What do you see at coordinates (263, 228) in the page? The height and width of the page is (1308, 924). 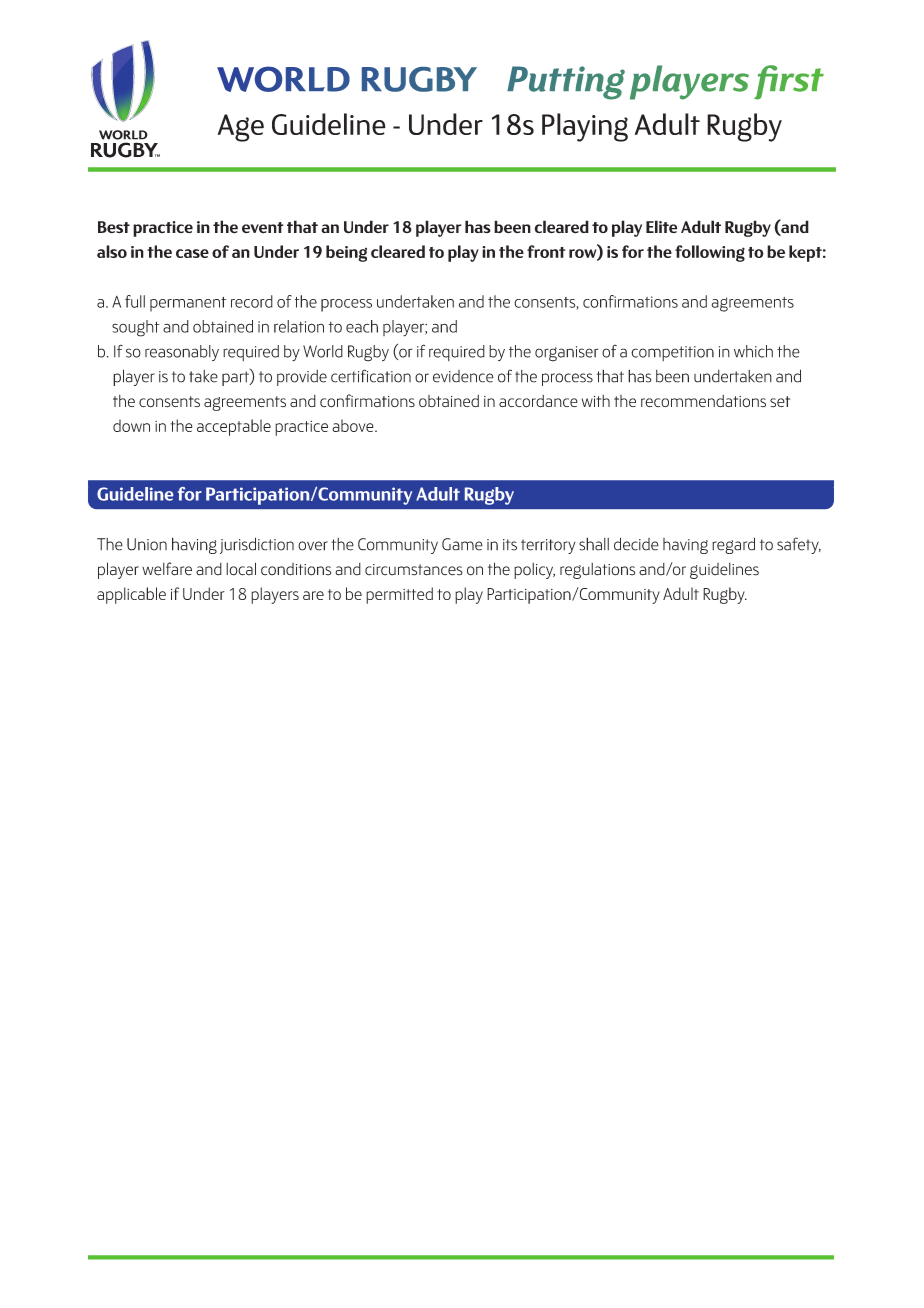 I see `event` at bounding box center [263, 228].
